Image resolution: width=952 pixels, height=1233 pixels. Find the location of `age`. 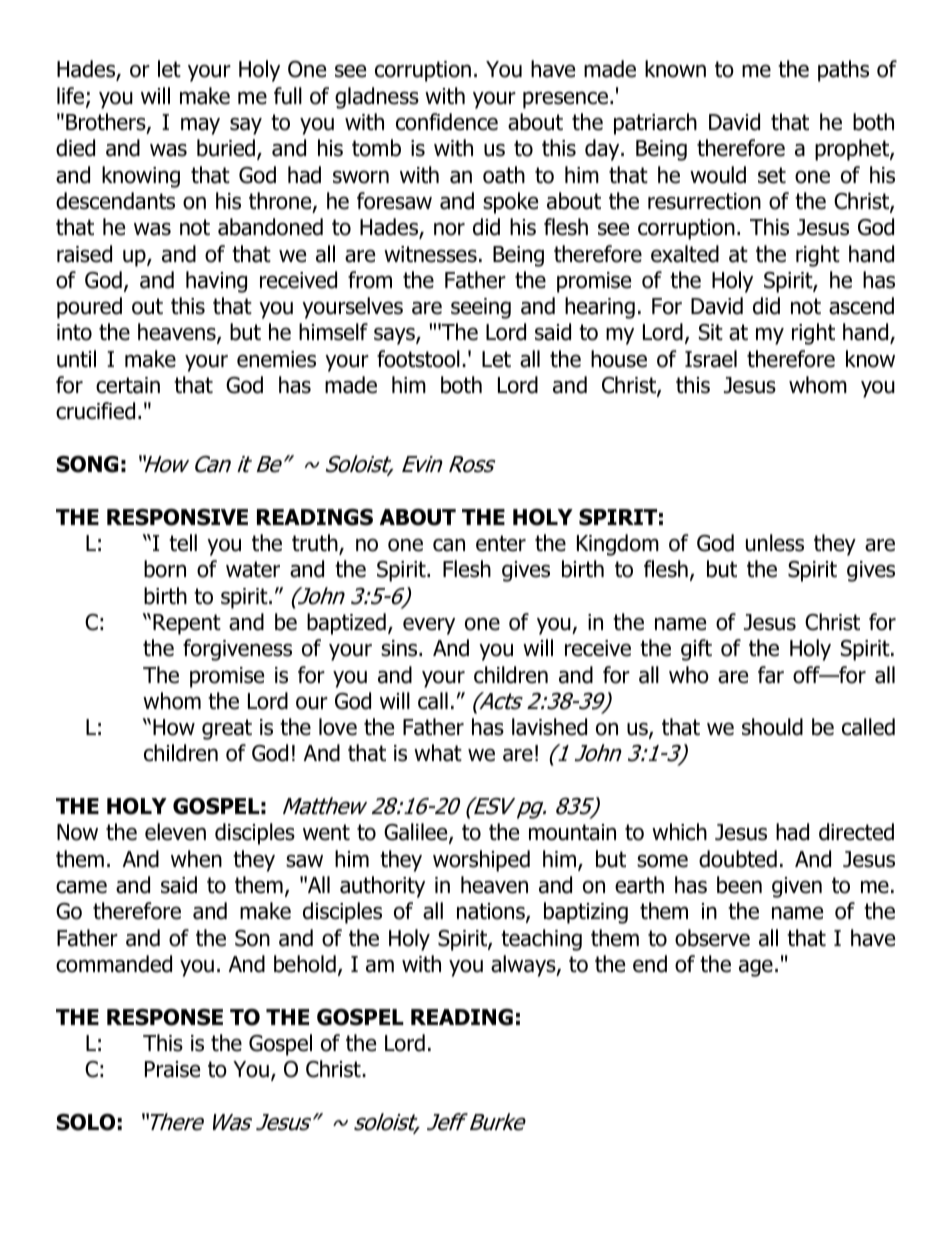

age is located at coordinates (756, 968).
